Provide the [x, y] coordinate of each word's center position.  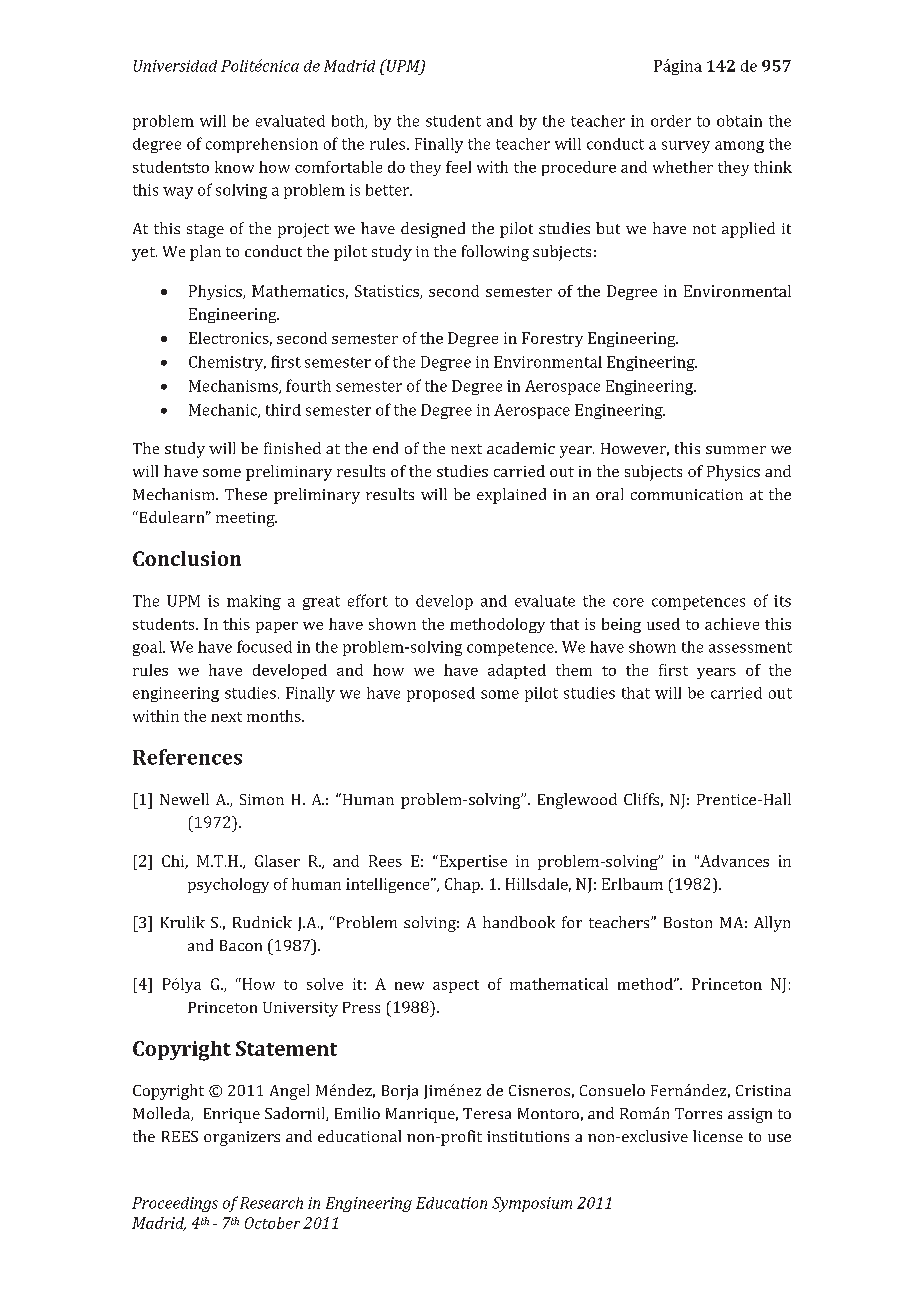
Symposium [532, 1204]
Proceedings [175, 1204]
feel [458, 167]
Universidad [175, 66]
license [718, 1136]
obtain [739, 121]
